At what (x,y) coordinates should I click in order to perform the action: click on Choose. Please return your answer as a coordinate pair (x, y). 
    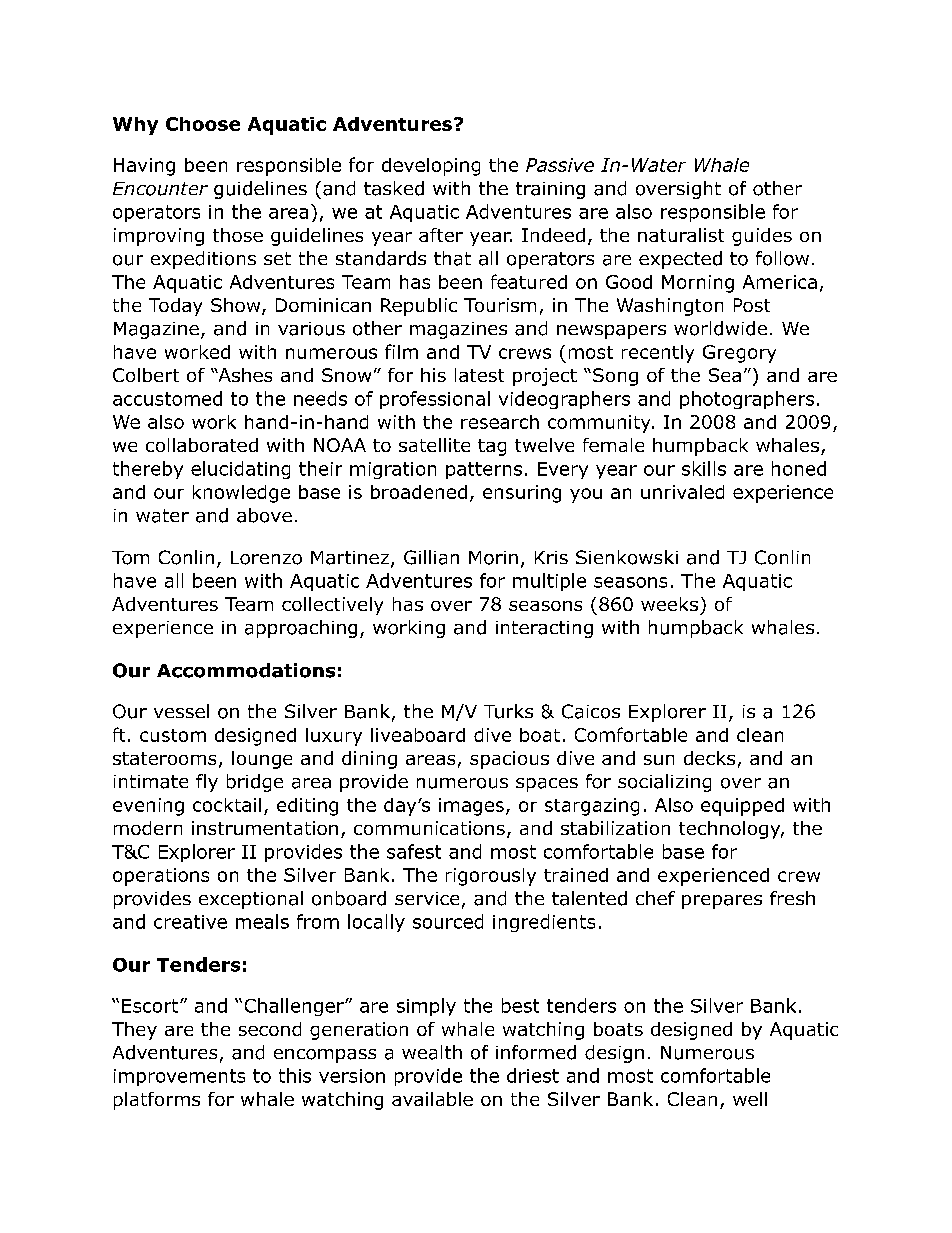
    Looking at the image, I should click on (203, 124).
